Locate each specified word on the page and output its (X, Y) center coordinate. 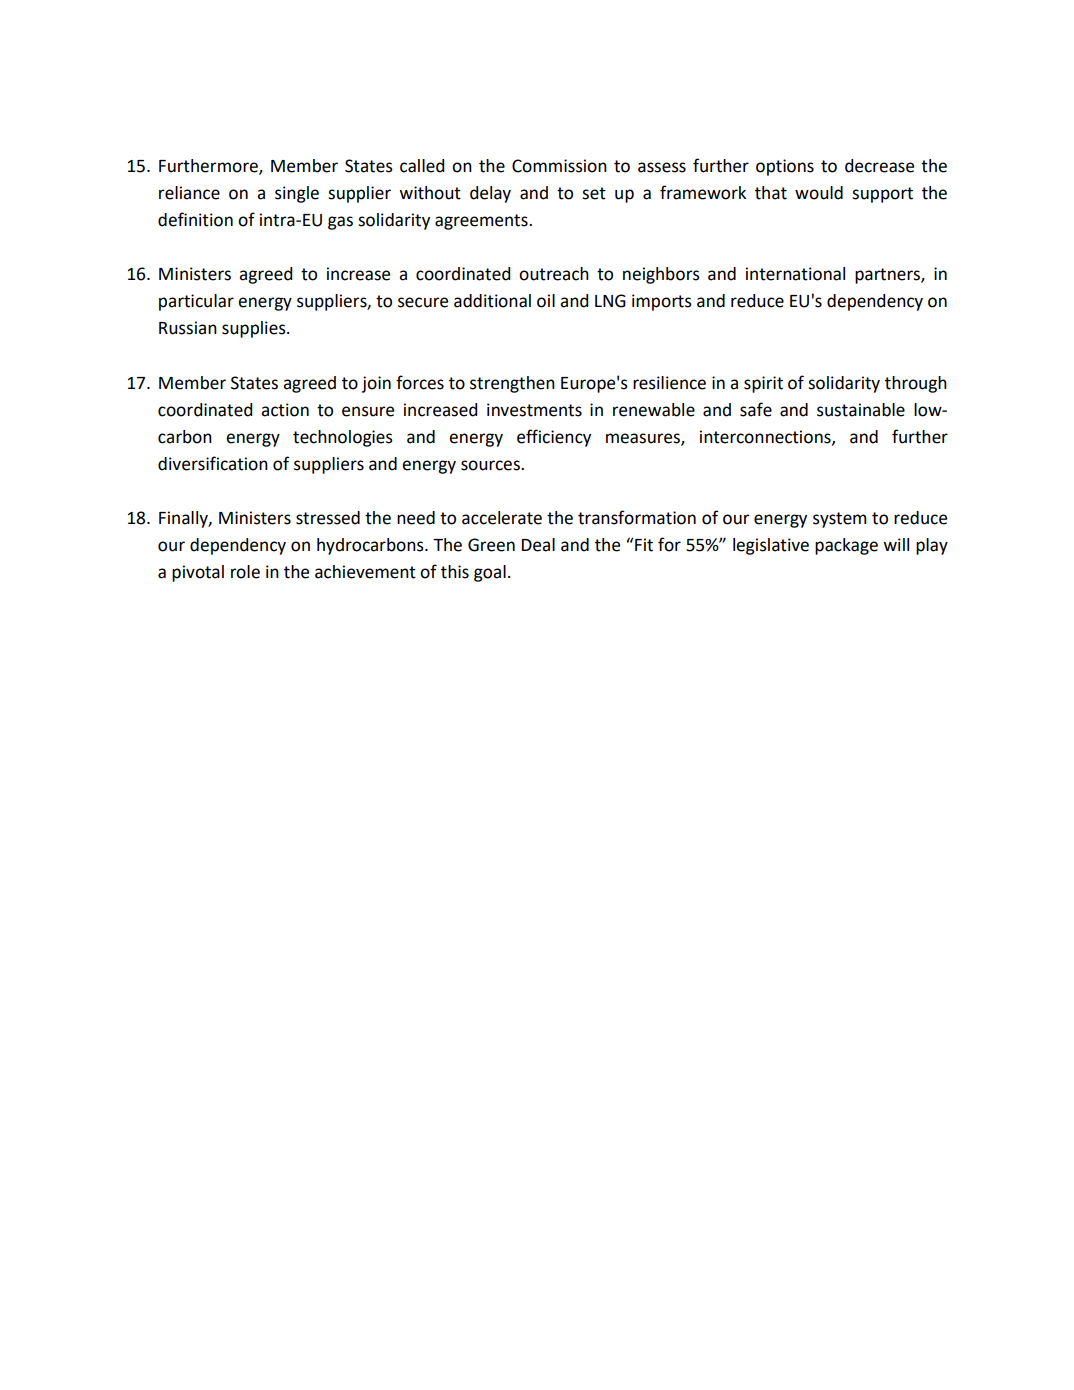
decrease (879, 166)
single (297, 194)
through (916, 384)
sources (491, 465)
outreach (554, 274)
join (376, 384)
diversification (213, 463)
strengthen (512, 384)
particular (196, 302)
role (245, 572)
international (795, 274)
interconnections (766, 437)
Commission (559, 166)
